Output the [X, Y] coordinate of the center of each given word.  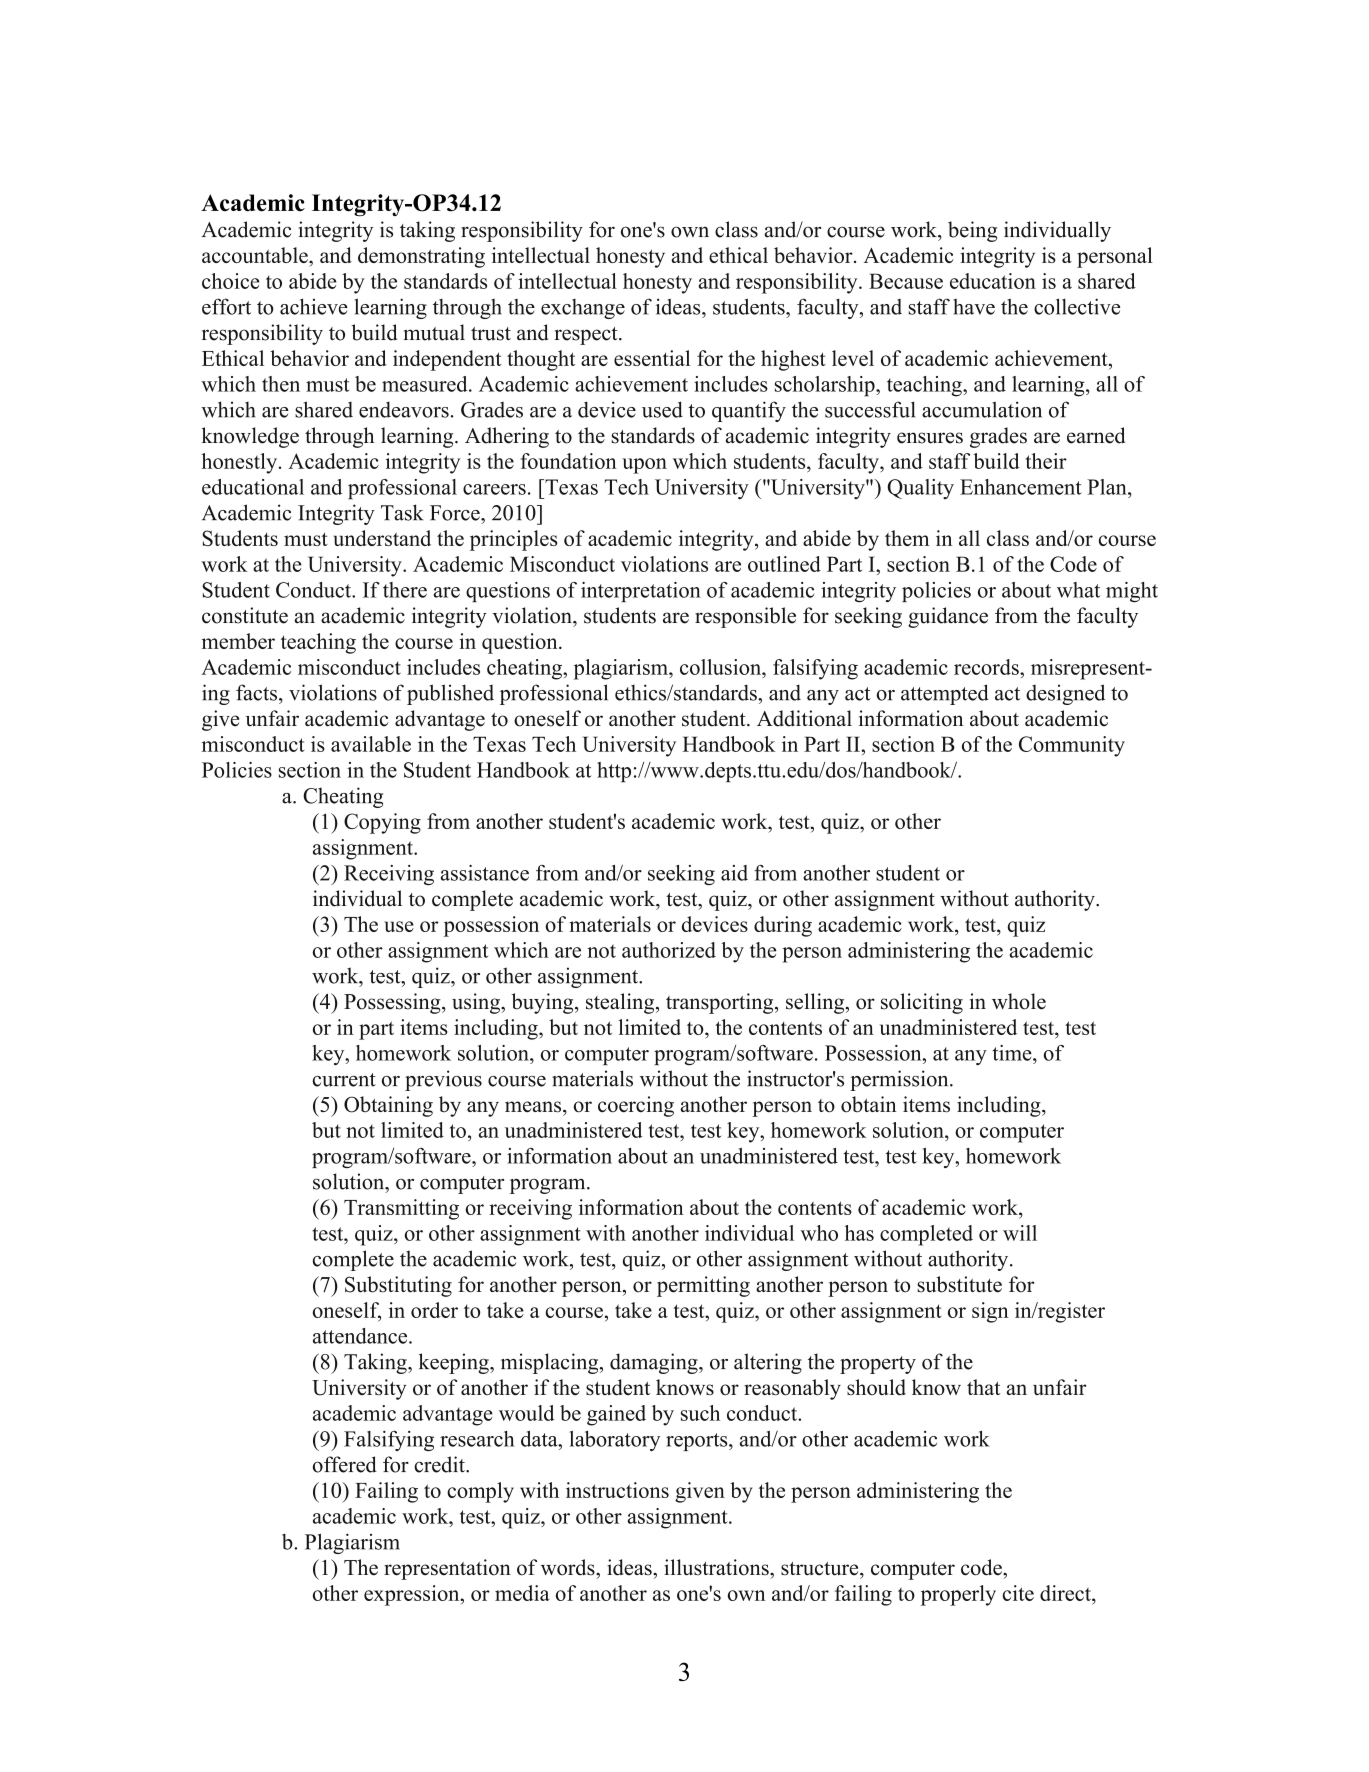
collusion [722, 667]
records [987, 667]
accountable [256, 255]
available [371, 744]
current [344, 1080]
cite [1018, 1593]
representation [447, 1569]
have [974, 307]
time [1013, 1053]
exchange [583, 309]
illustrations [717, 1567]
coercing [636, 1106]
